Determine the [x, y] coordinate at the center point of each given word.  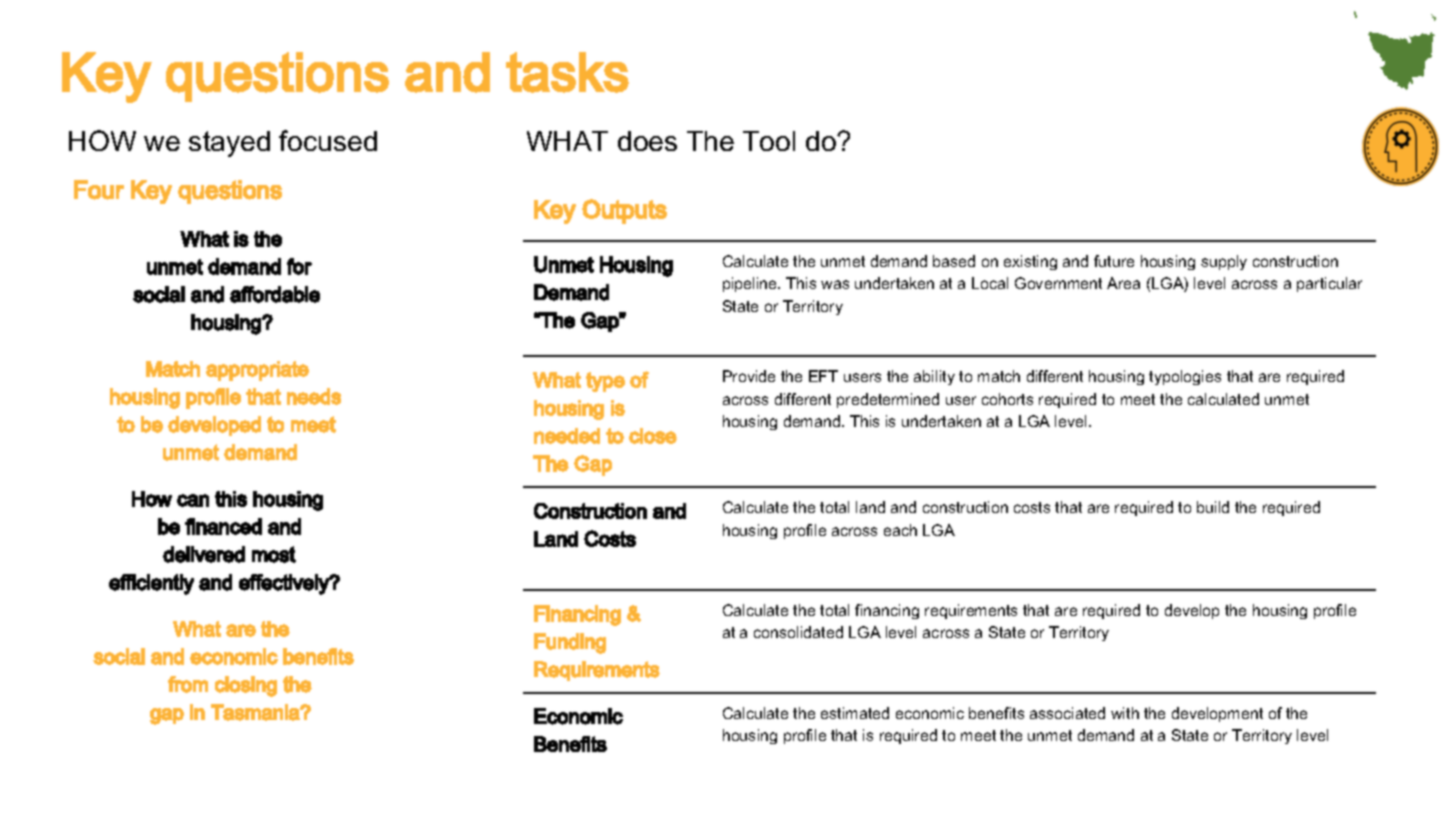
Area [1123, 283]
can [193, 500]
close [653, 436]
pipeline [751, 284]
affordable [275, 294]
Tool [769, 141]
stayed [229, 144]
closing [246, 686]
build [1213, 507]
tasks [567, 72]
